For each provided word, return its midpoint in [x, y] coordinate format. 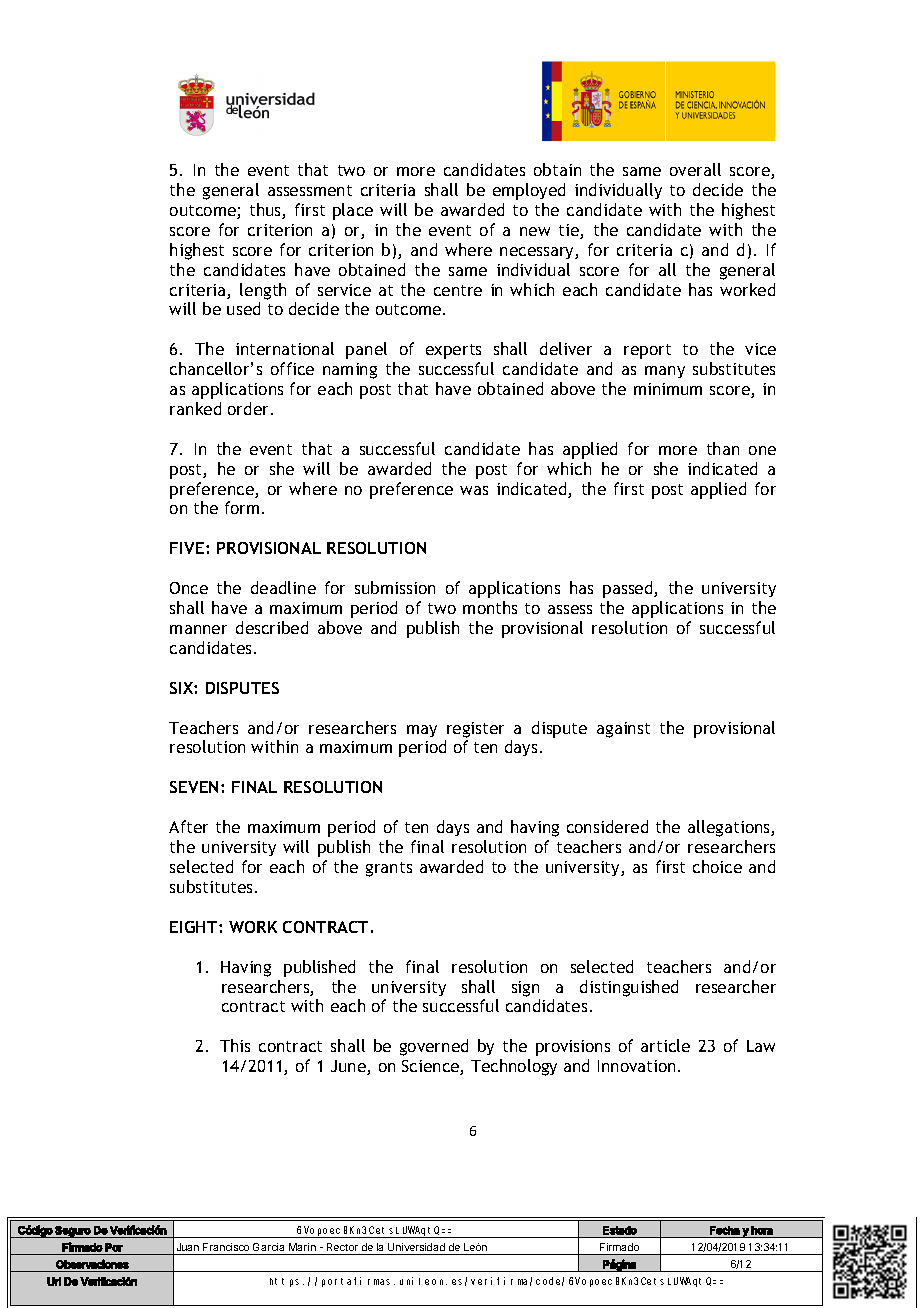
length [263, 291]
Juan [188, 1247]
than [723, 448]
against [623, 730]
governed [434, 1047]
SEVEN [194, 787]
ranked [195, 408]
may [422, 731]
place [353, 211]
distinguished [629, 988]
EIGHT [195, 927]
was [474, 490]
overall [695, 169]
